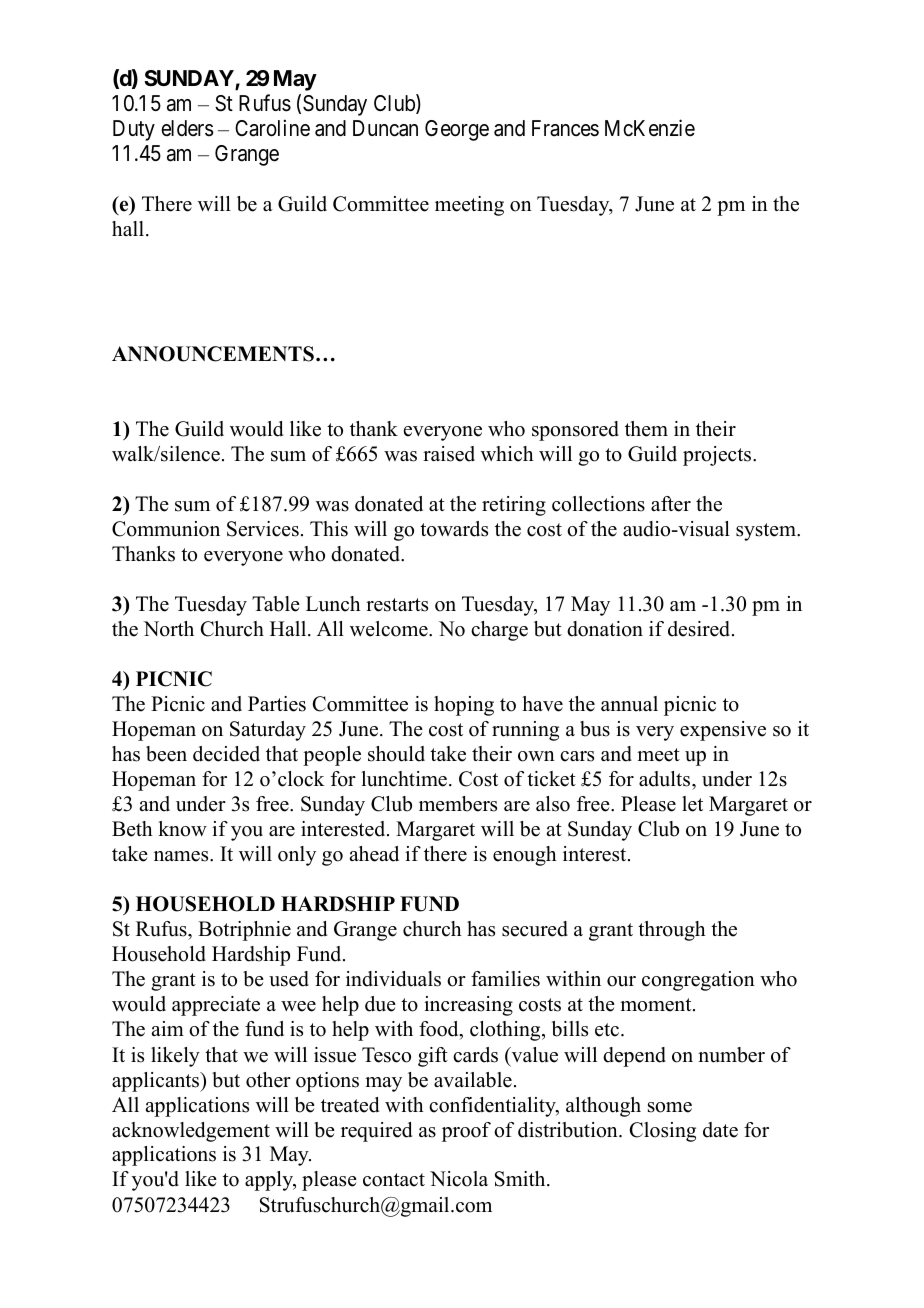 This image has height=1308, width=924. What do you see at coordinates (457, 130) in the image?
I see `George` at bounding box center [457, 130].
